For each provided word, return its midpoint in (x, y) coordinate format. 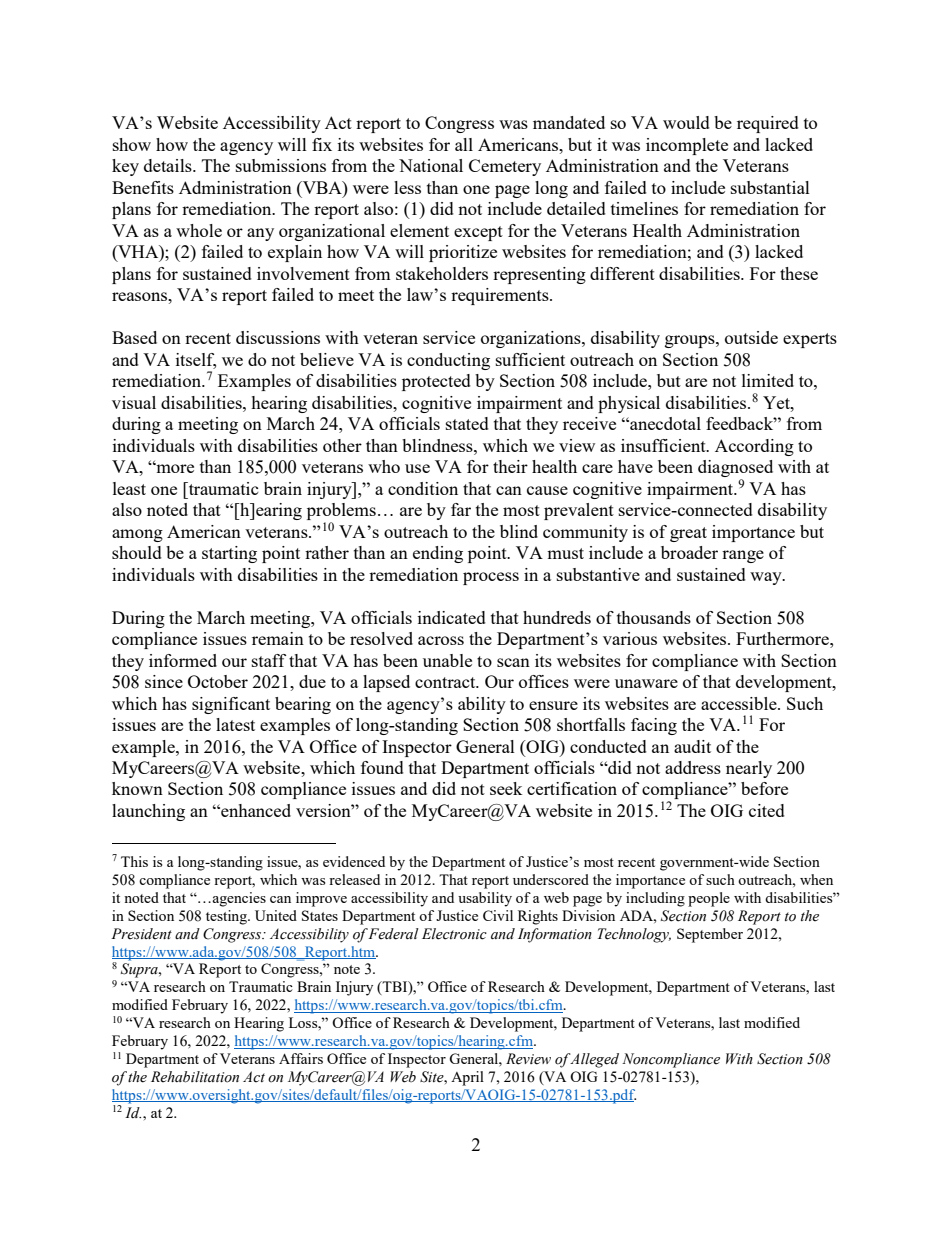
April (467, 1078)
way (767, 578)
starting (229, 554)
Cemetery (505, 167)
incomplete (687, 146)
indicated (452, 617)
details (169, 165)
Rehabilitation (195, 1077)
